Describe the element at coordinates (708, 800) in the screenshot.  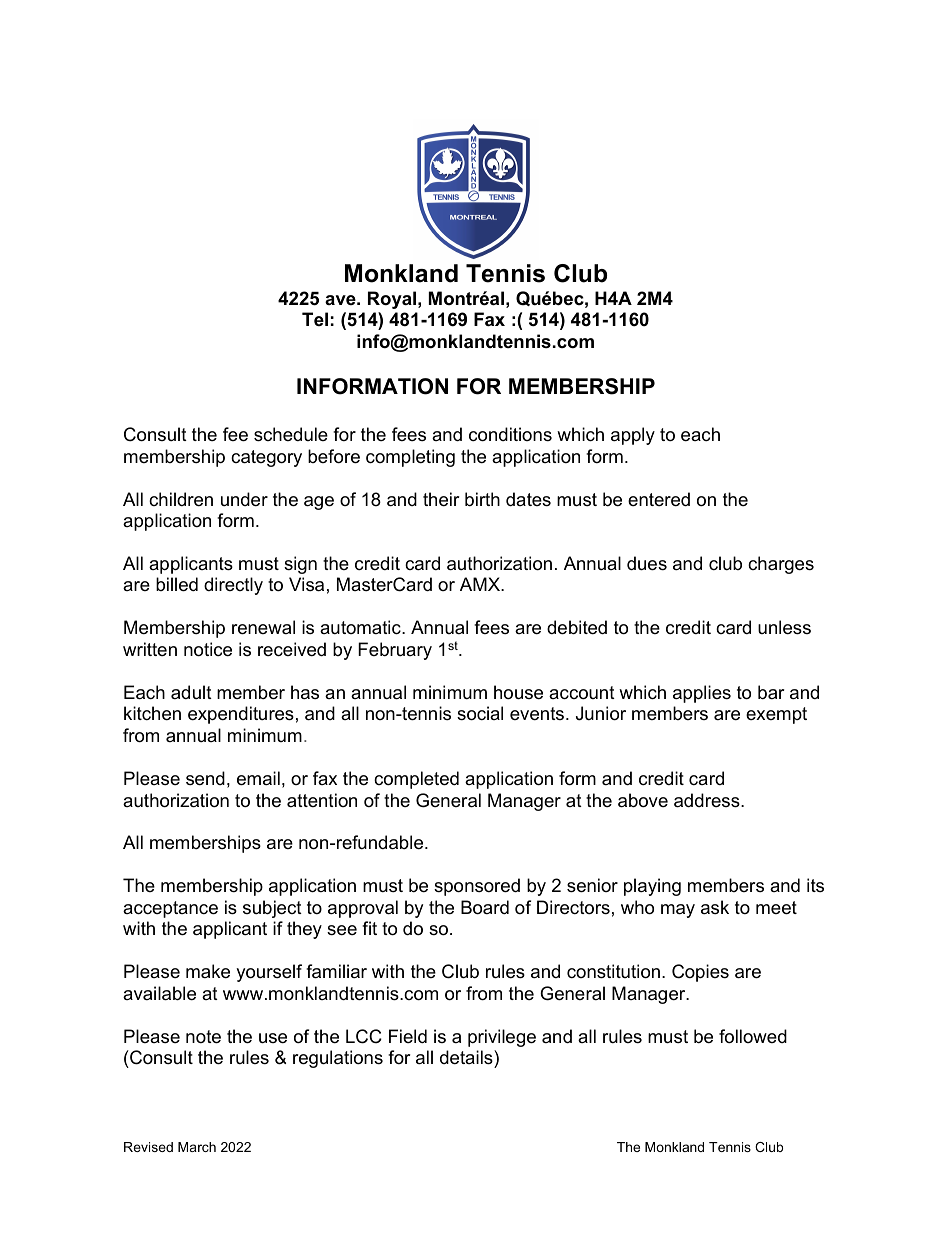
I see `address` at that location.
